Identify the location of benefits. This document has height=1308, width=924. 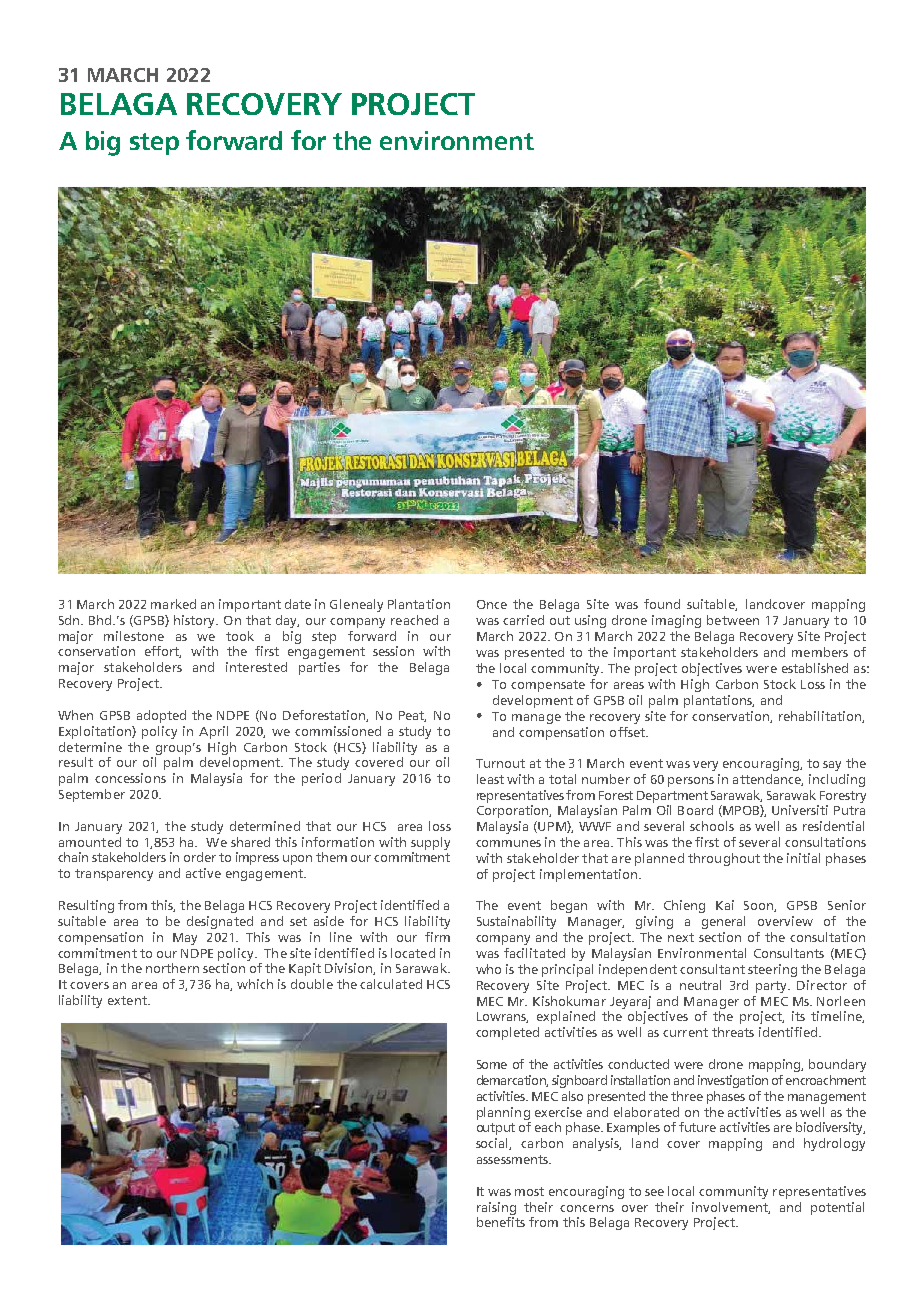
(501, 1222).
